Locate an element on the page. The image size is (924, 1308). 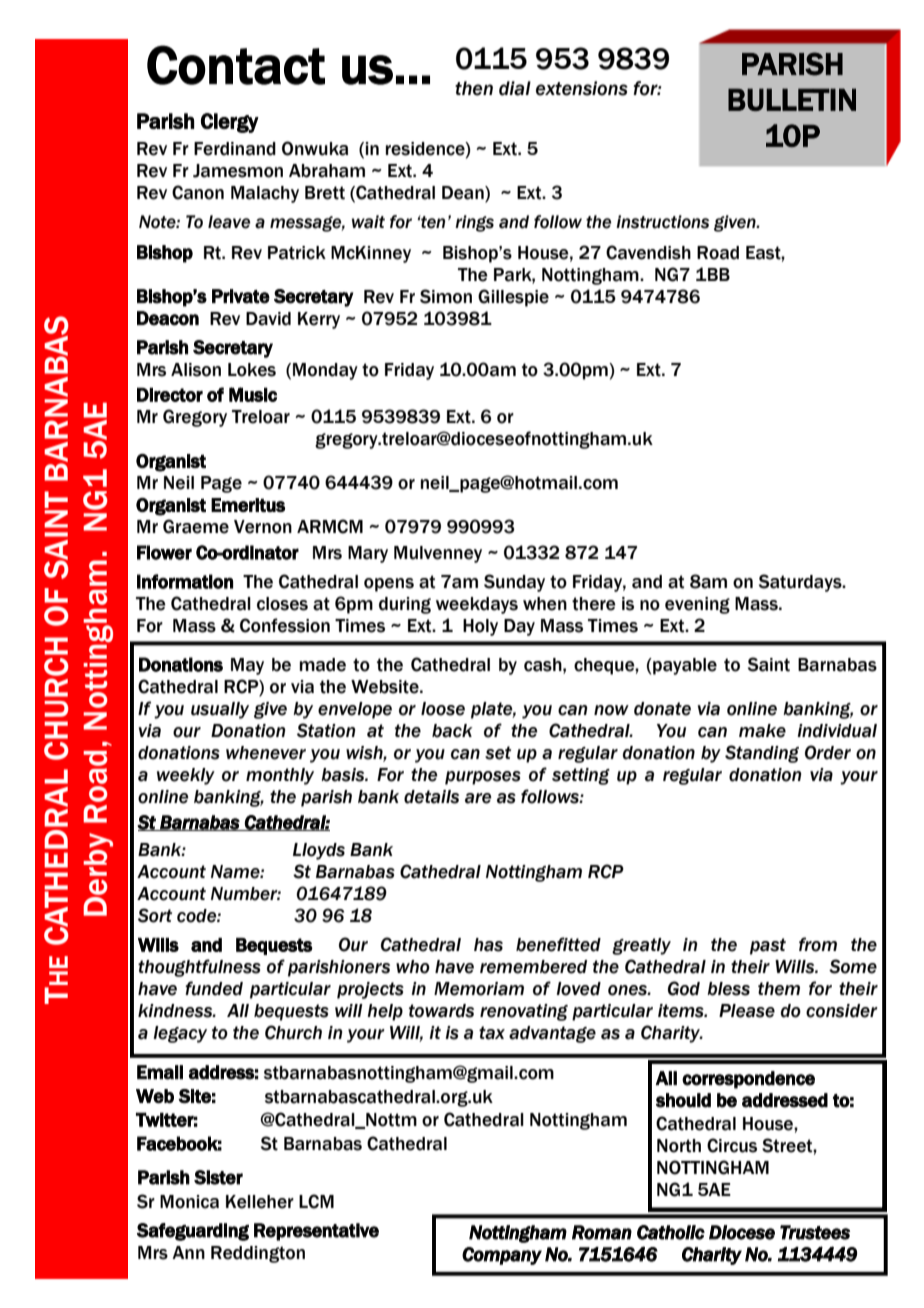
Clergy is located at coordinates (230, 123).
